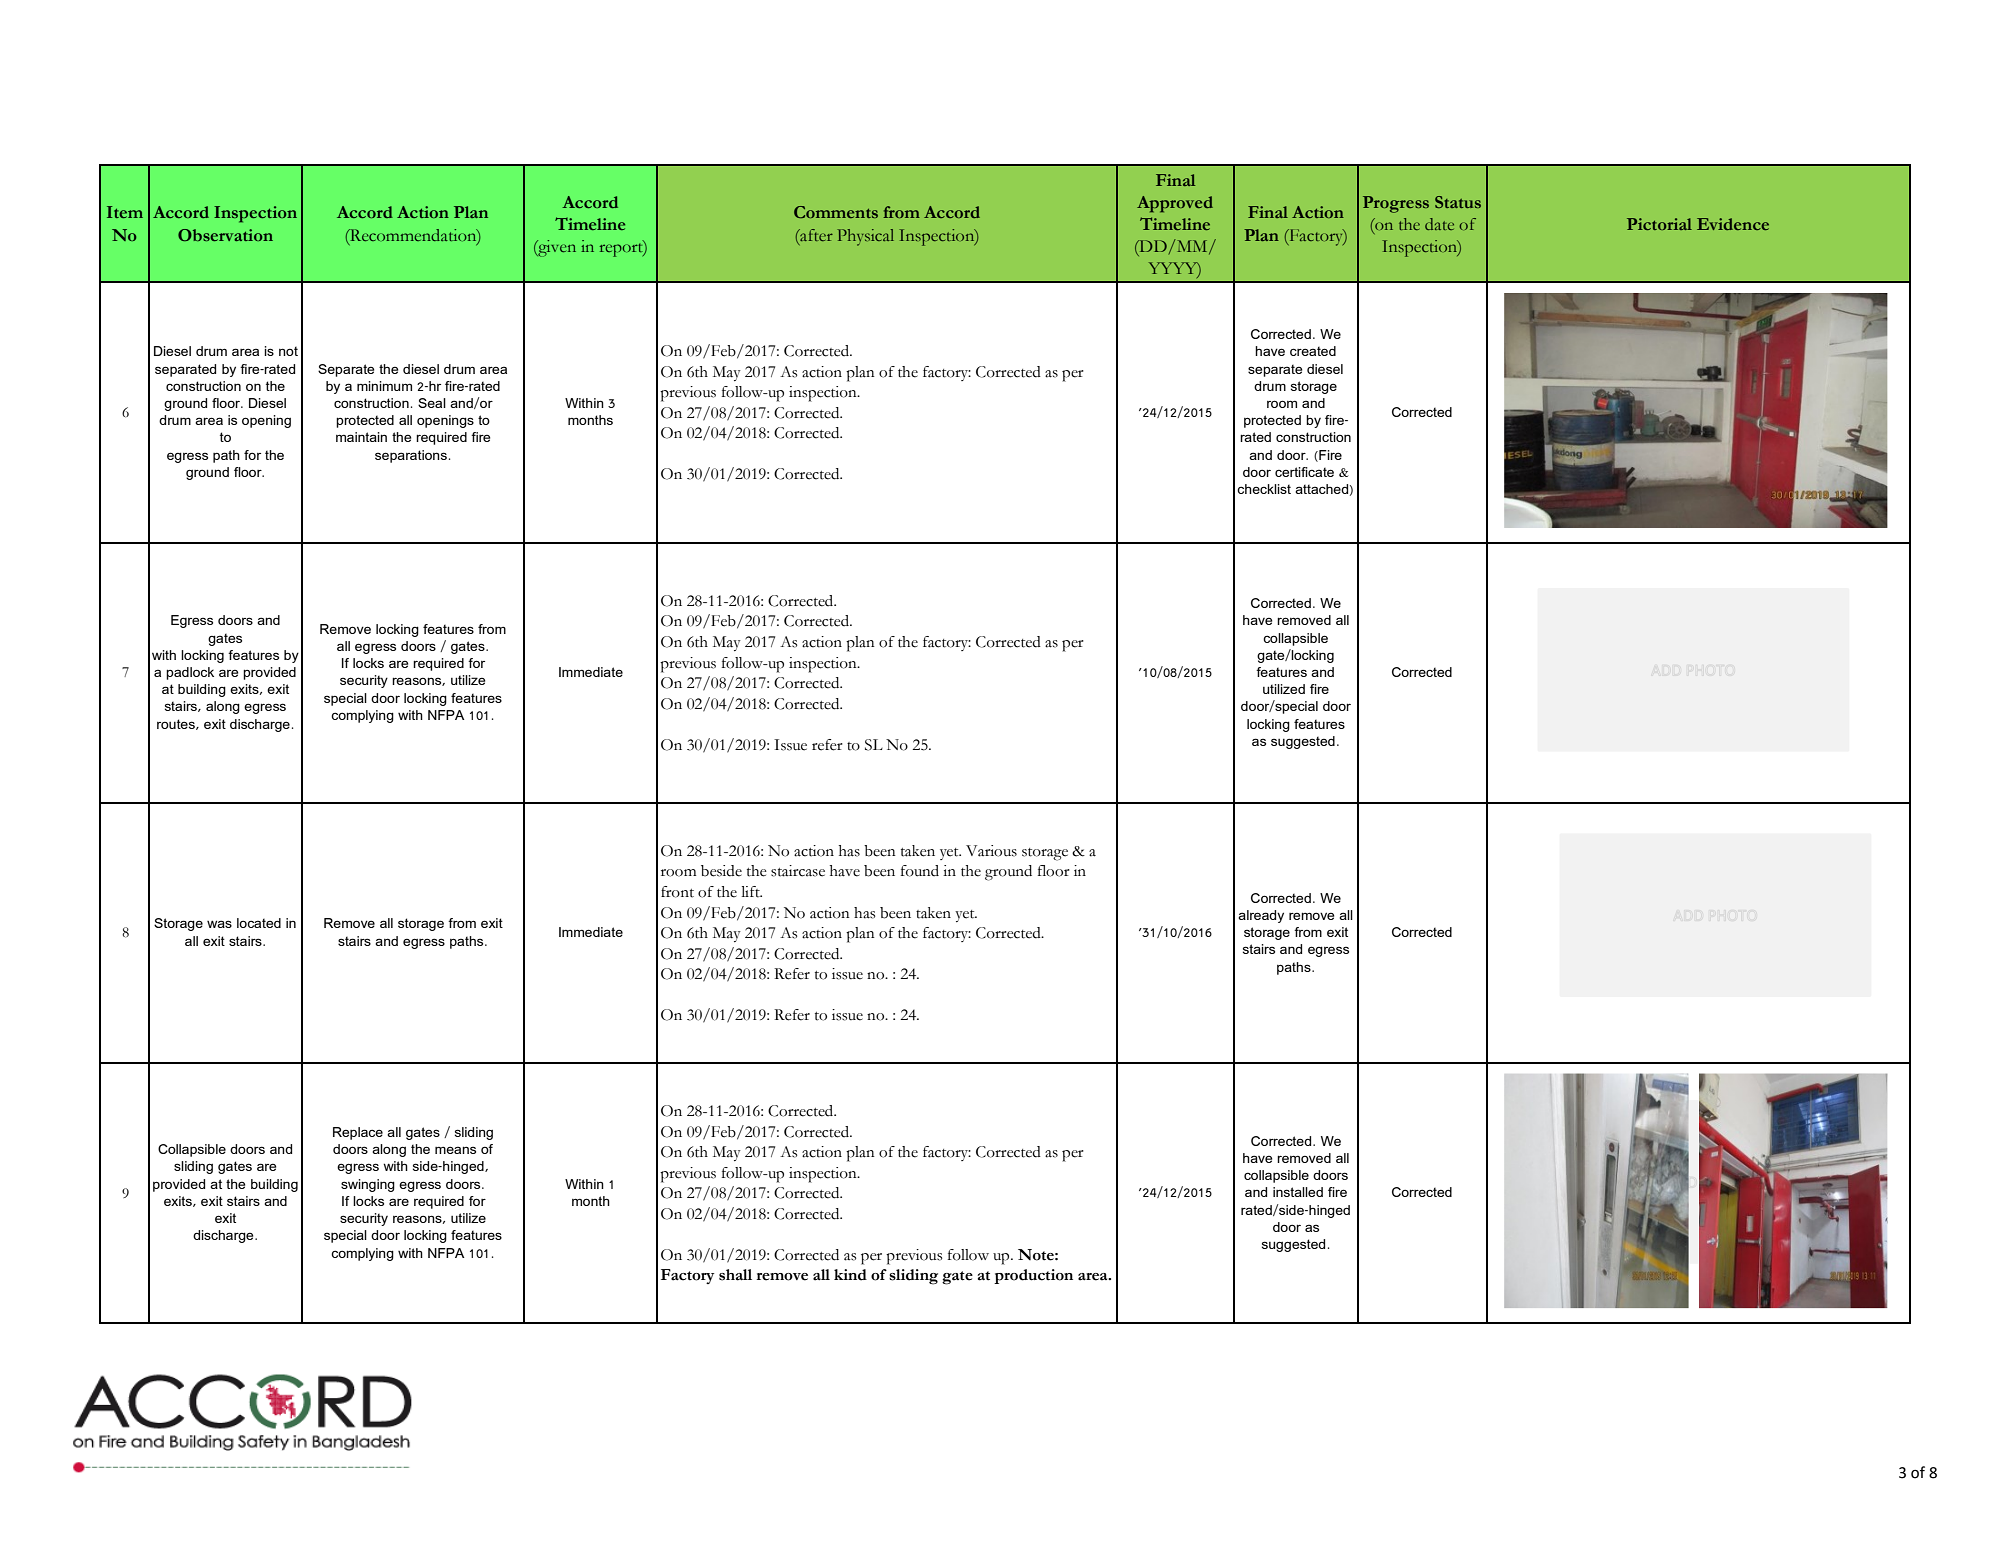 The image size is (1994, 1541). I want to click on Various, so click(991, 851).
